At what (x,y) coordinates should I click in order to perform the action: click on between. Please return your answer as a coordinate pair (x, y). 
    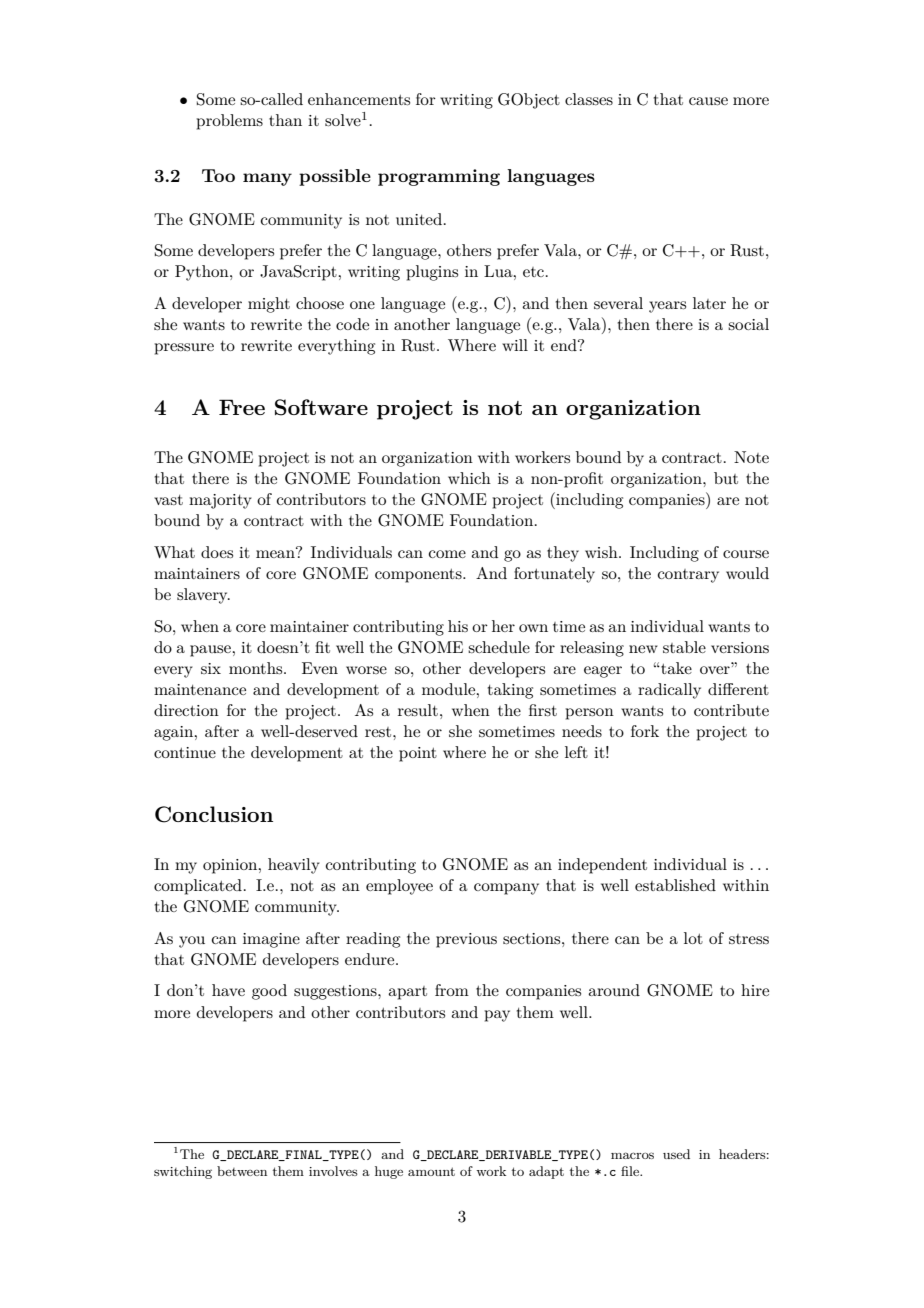
    Looking at the image, I should click on (242, 1171).
